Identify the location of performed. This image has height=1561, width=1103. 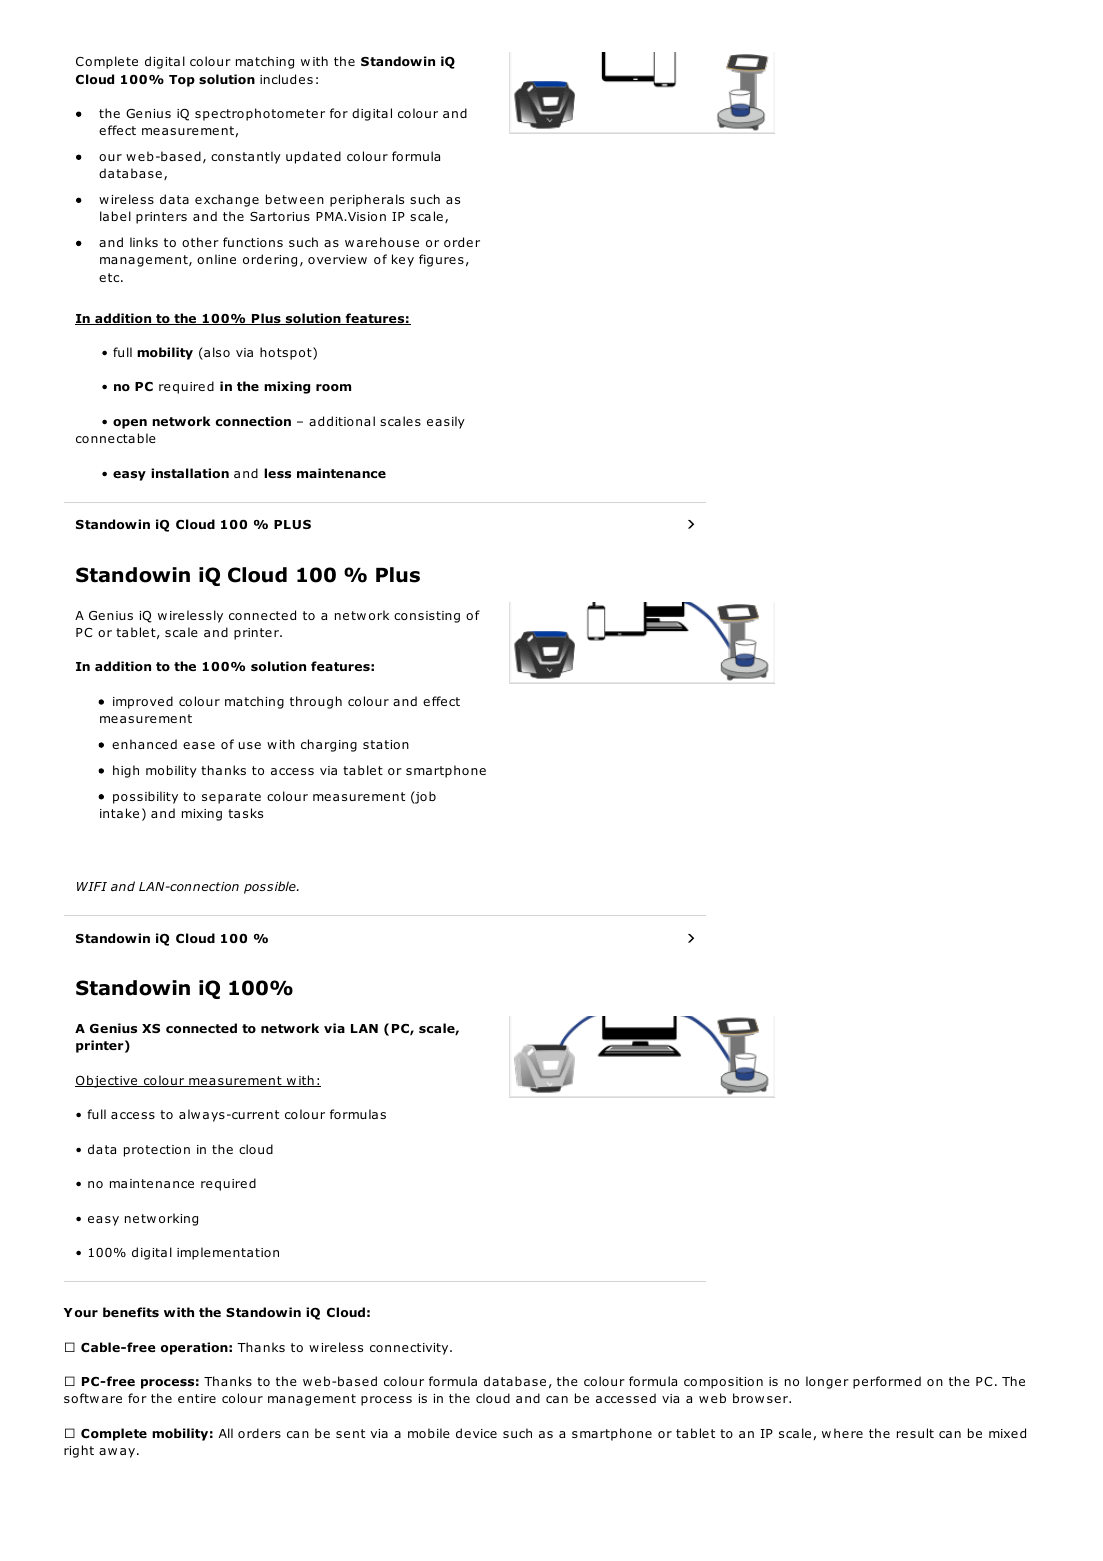
(887, 1382).
